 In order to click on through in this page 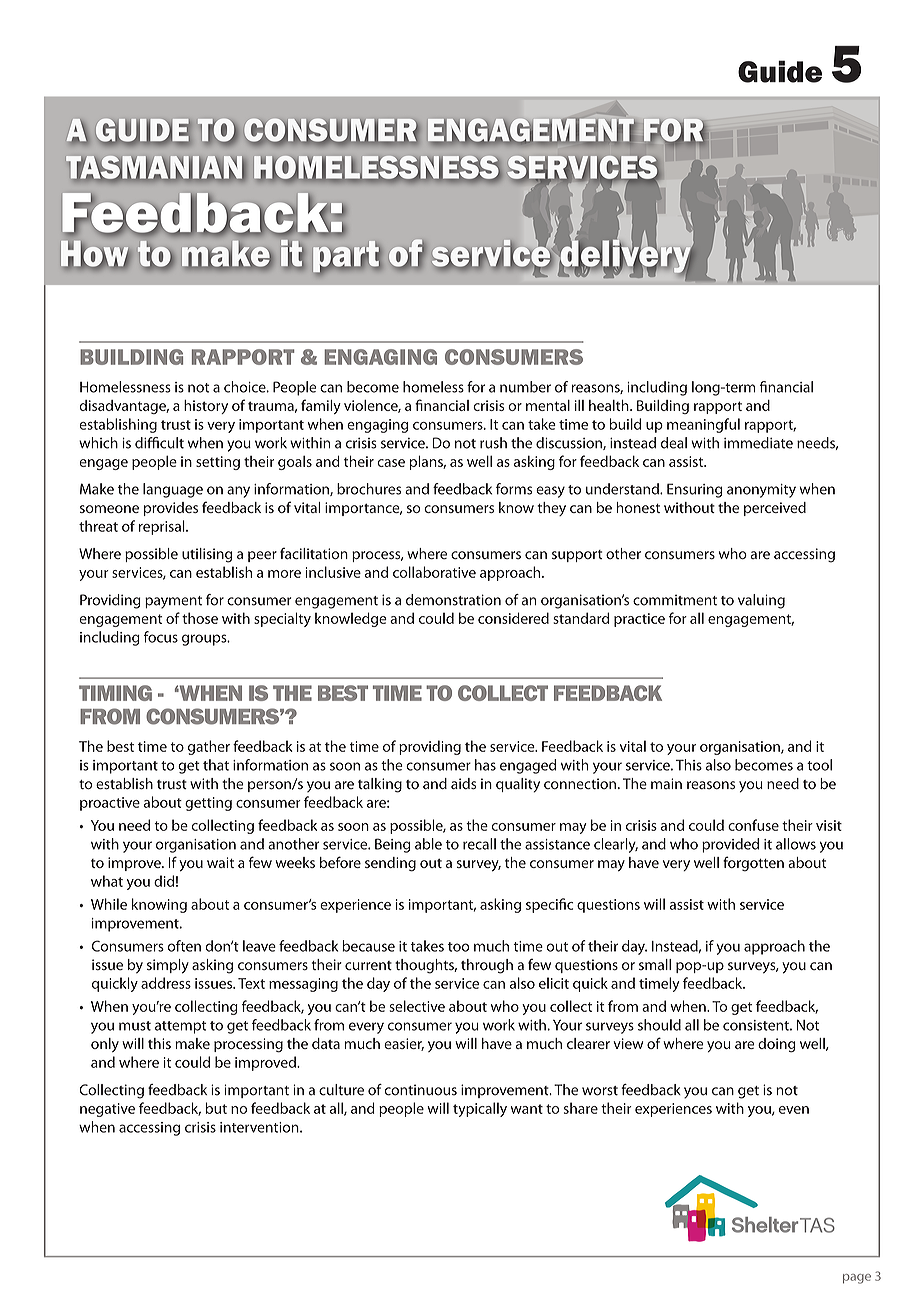, I will do `click(487, 966)`.
